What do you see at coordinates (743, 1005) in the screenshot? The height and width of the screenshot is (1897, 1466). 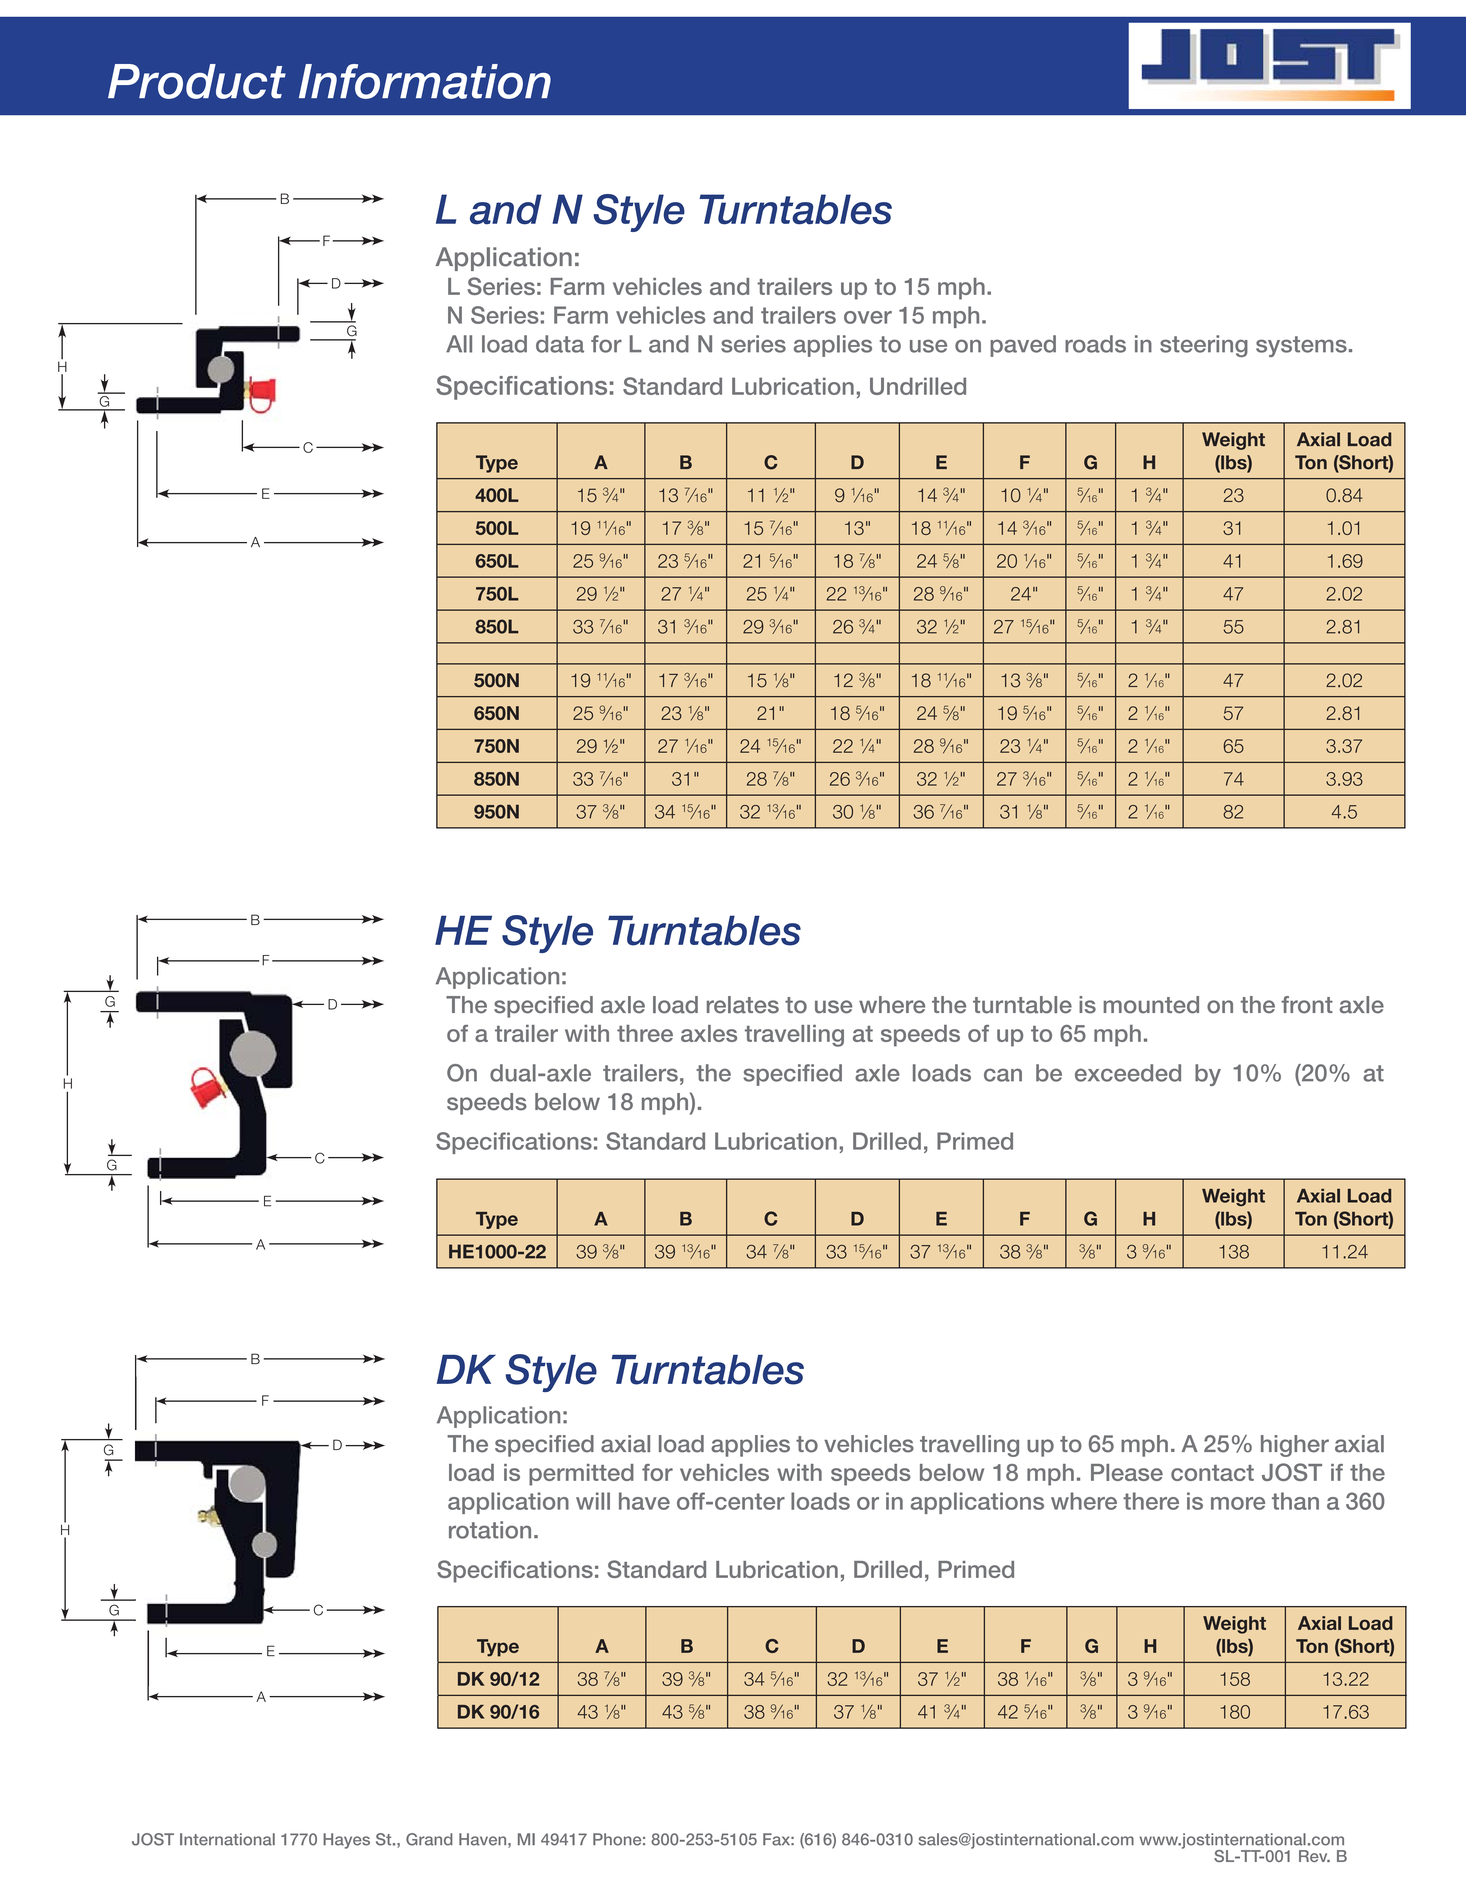 I see `relates` at bounding box center [743, 1005].
